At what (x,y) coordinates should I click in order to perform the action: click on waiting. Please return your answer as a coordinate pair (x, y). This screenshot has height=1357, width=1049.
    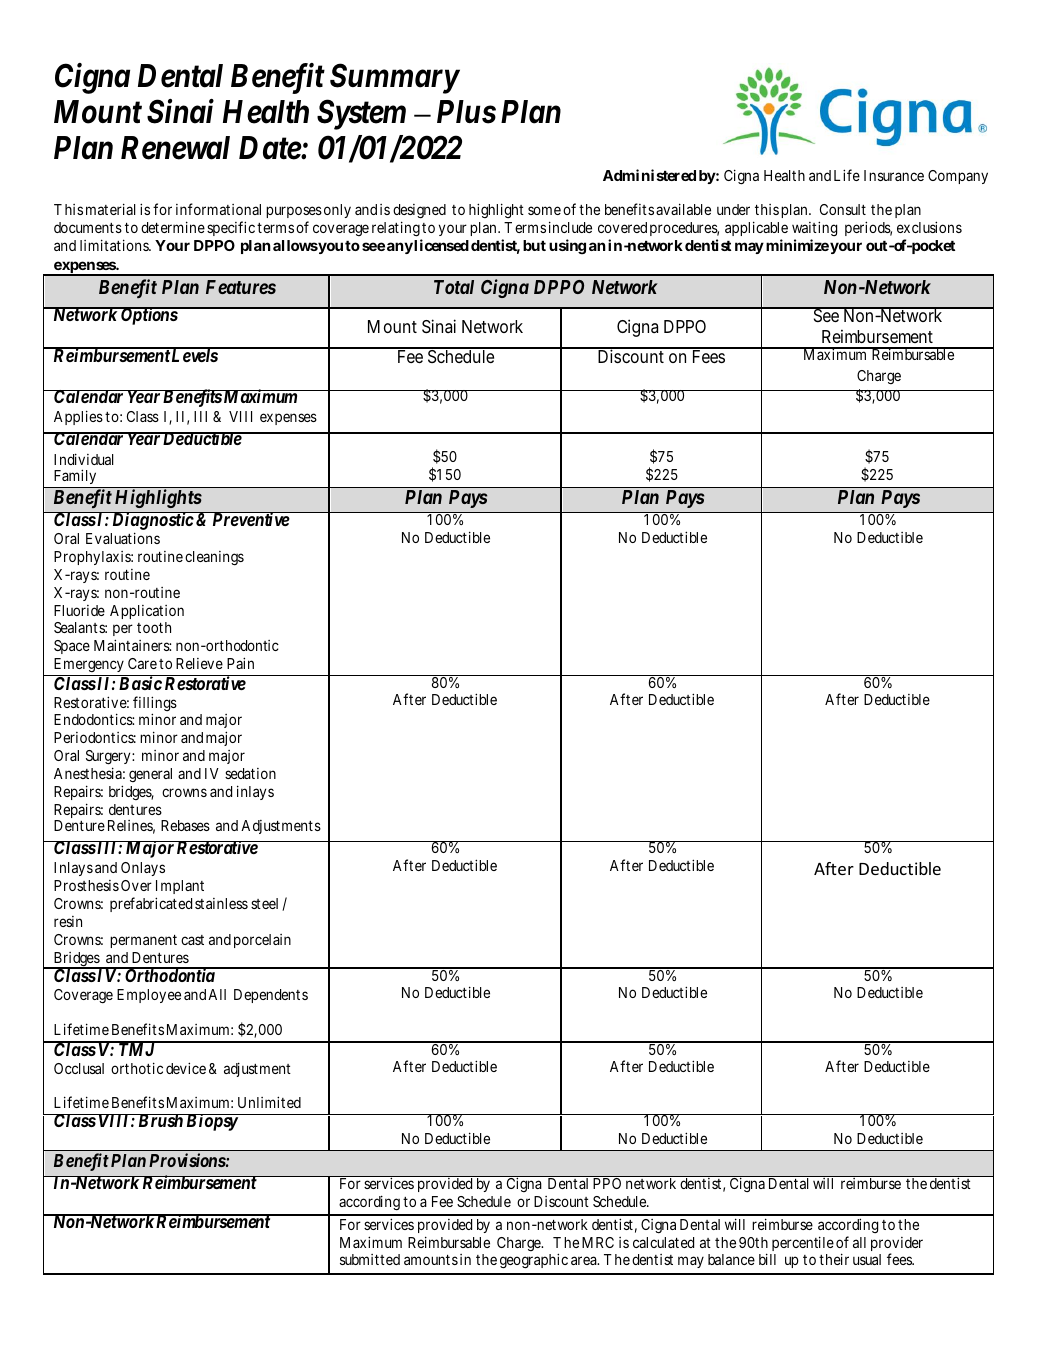
    Looking at the image, I should click on (814, 228).
